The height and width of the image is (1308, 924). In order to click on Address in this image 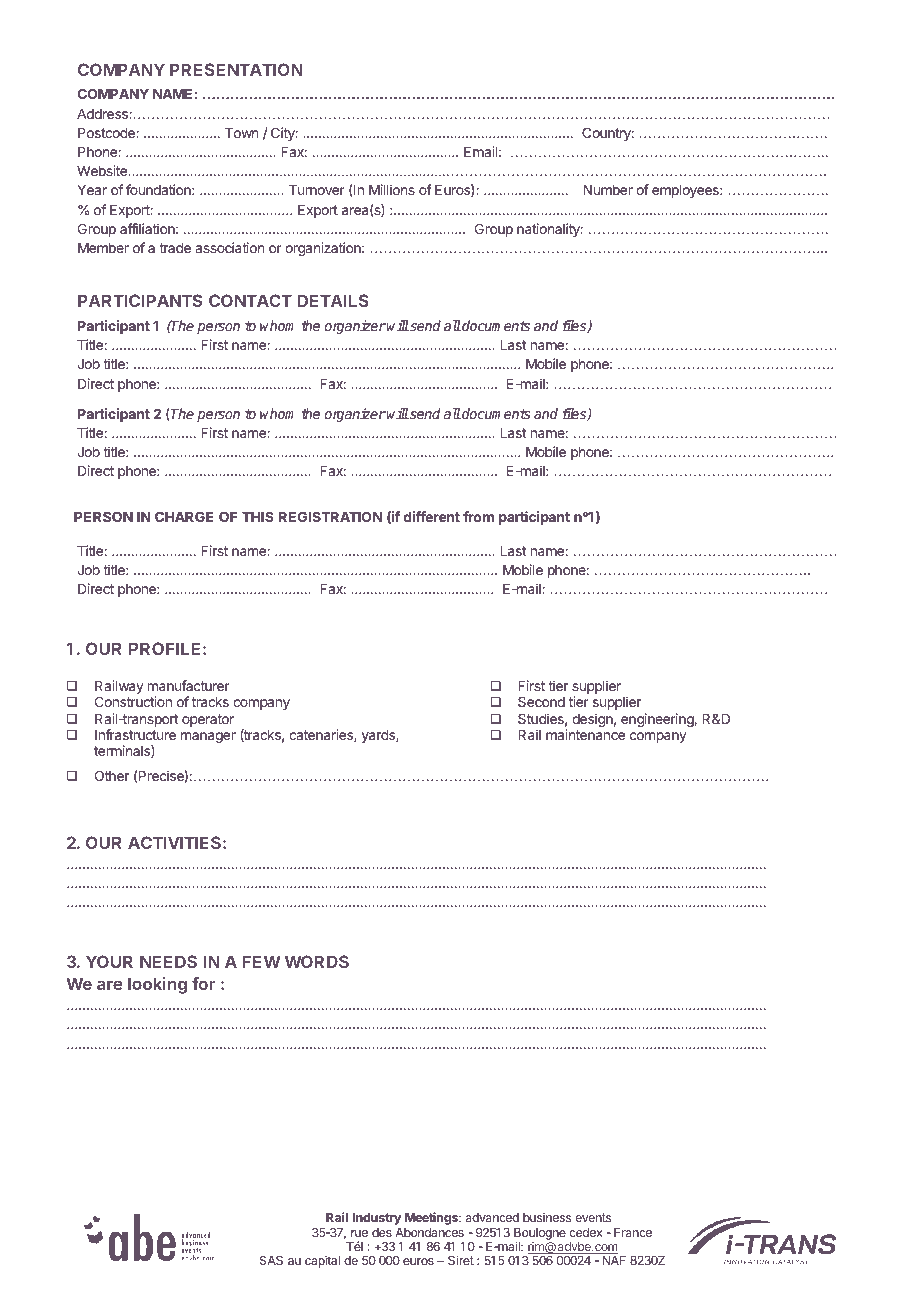, I will do `click(103, 114)`.
